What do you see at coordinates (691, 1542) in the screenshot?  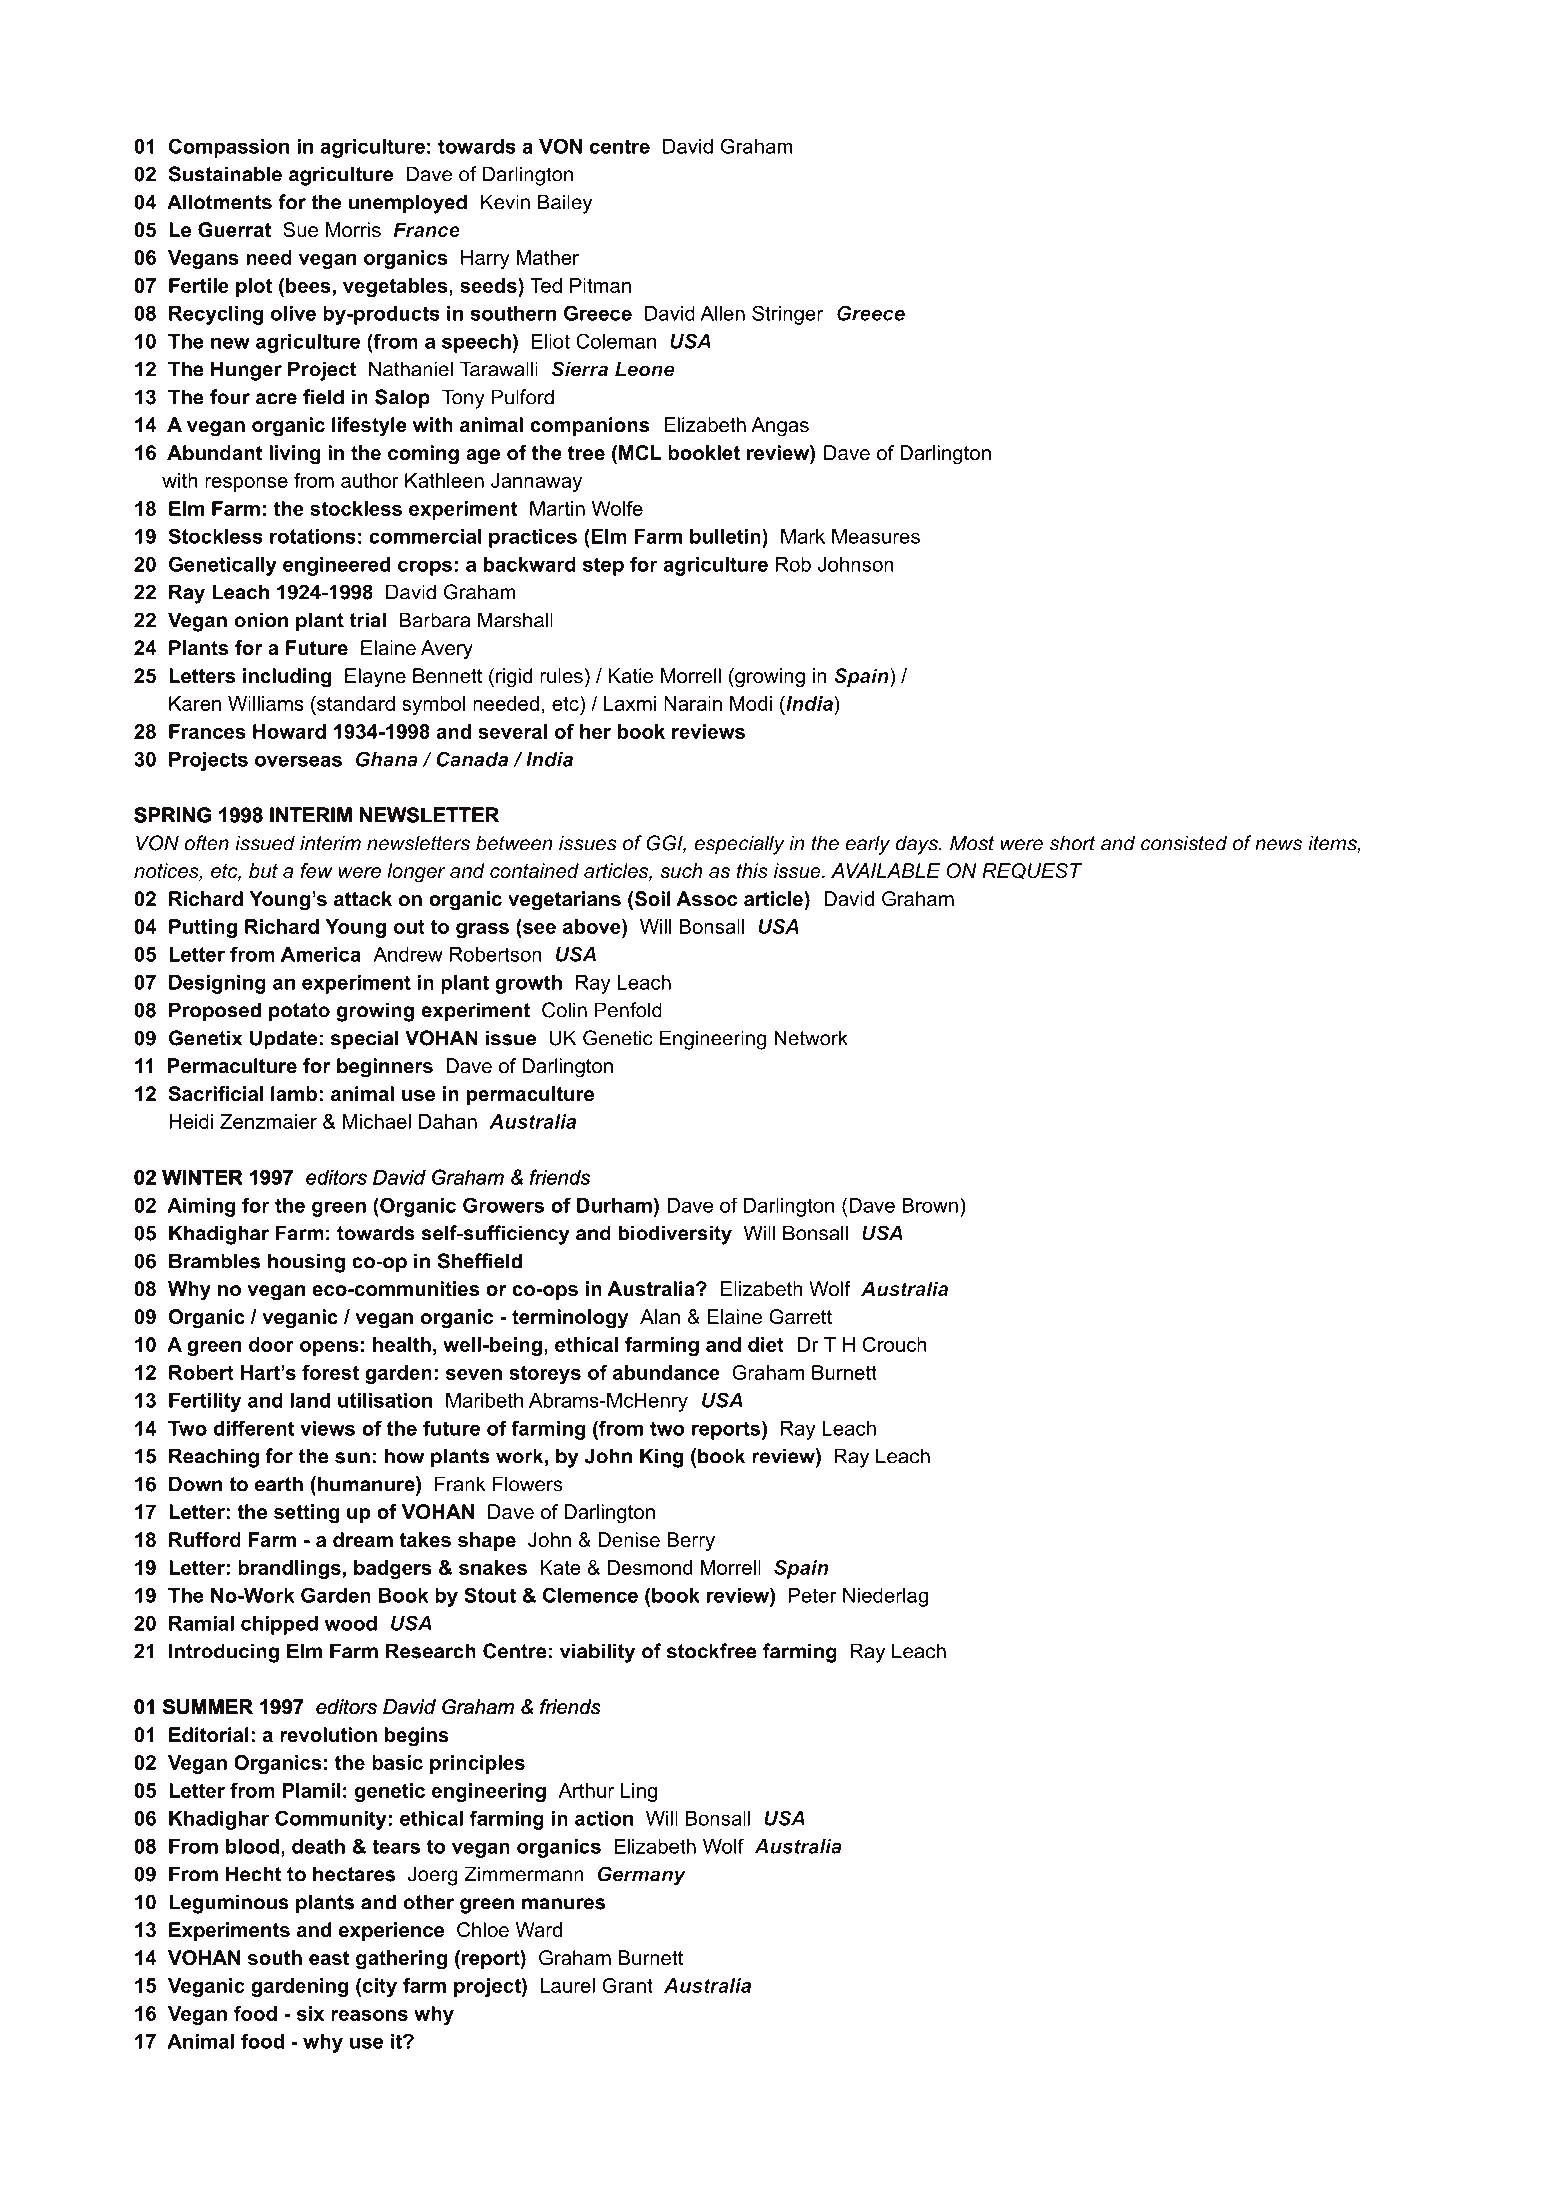 I see `Berry` at bounding box center [691, 1542].
